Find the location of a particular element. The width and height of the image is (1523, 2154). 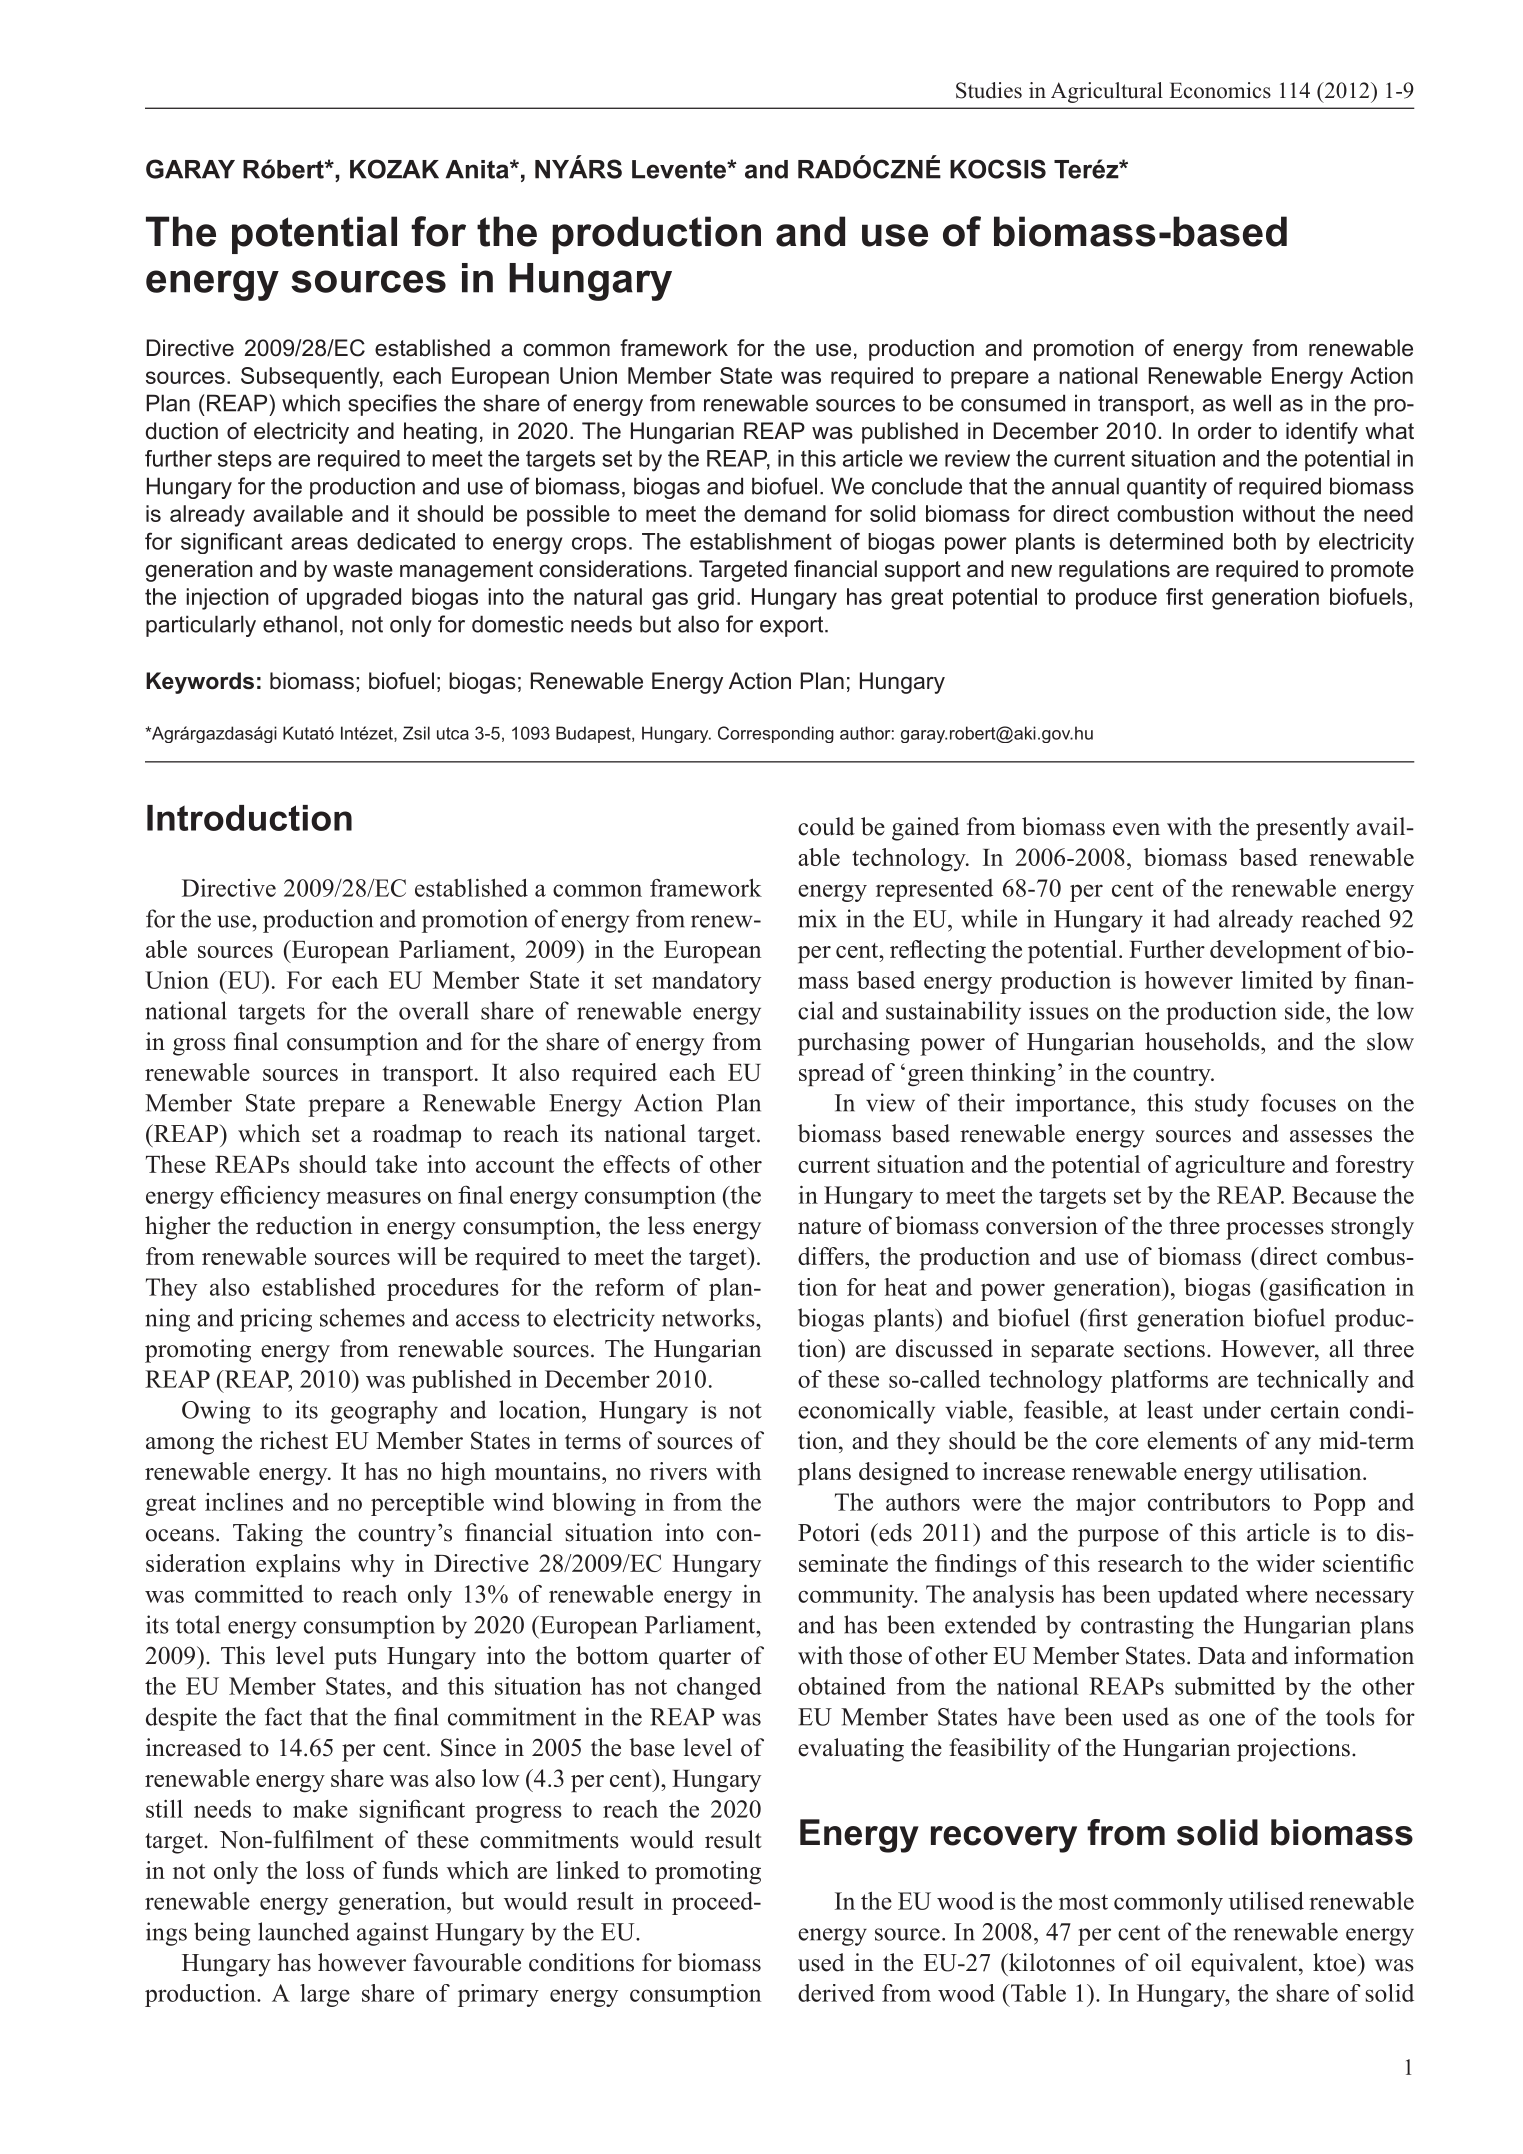

Corresponding is located at coordinates (776, 734).
